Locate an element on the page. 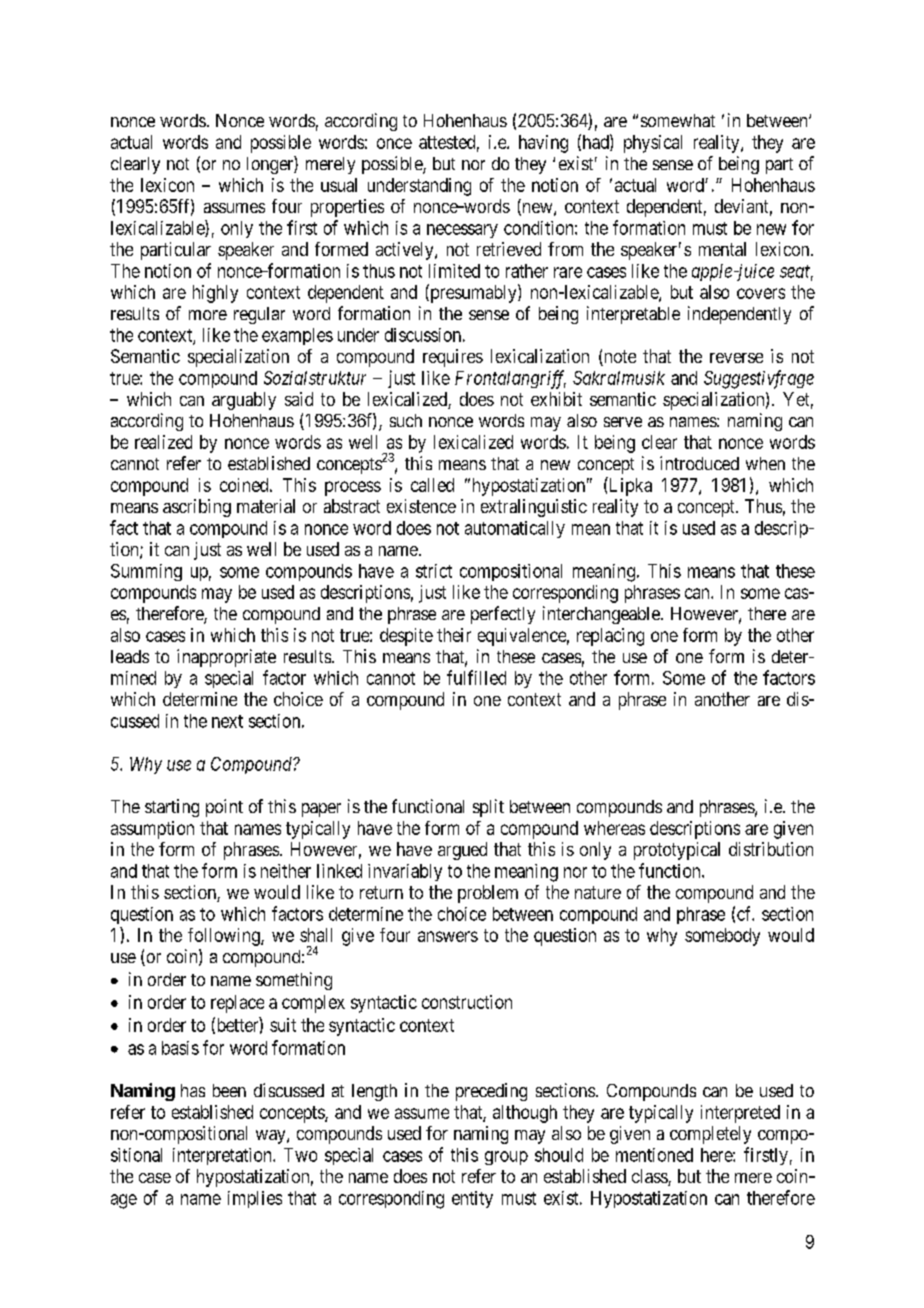 The height and width of the document is (1308, 924). class is located at coordinates (650, 1177).
